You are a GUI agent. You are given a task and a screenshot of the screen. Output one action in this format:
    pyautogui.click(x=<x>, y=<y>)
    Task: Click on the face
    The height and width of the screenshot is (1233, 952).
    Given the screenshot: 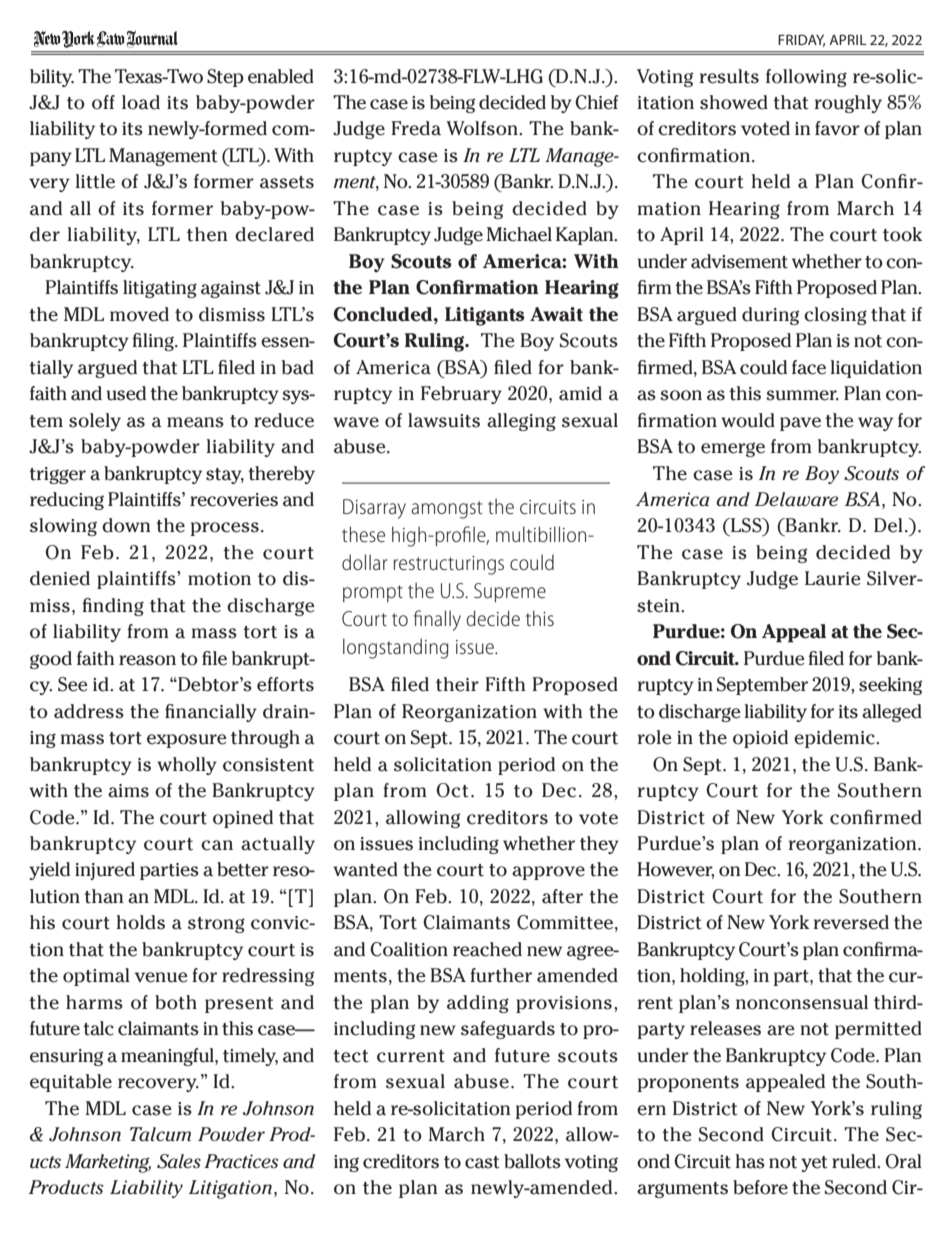 What is the action you would take?
    pyautogui.click(x=809, y=367)
